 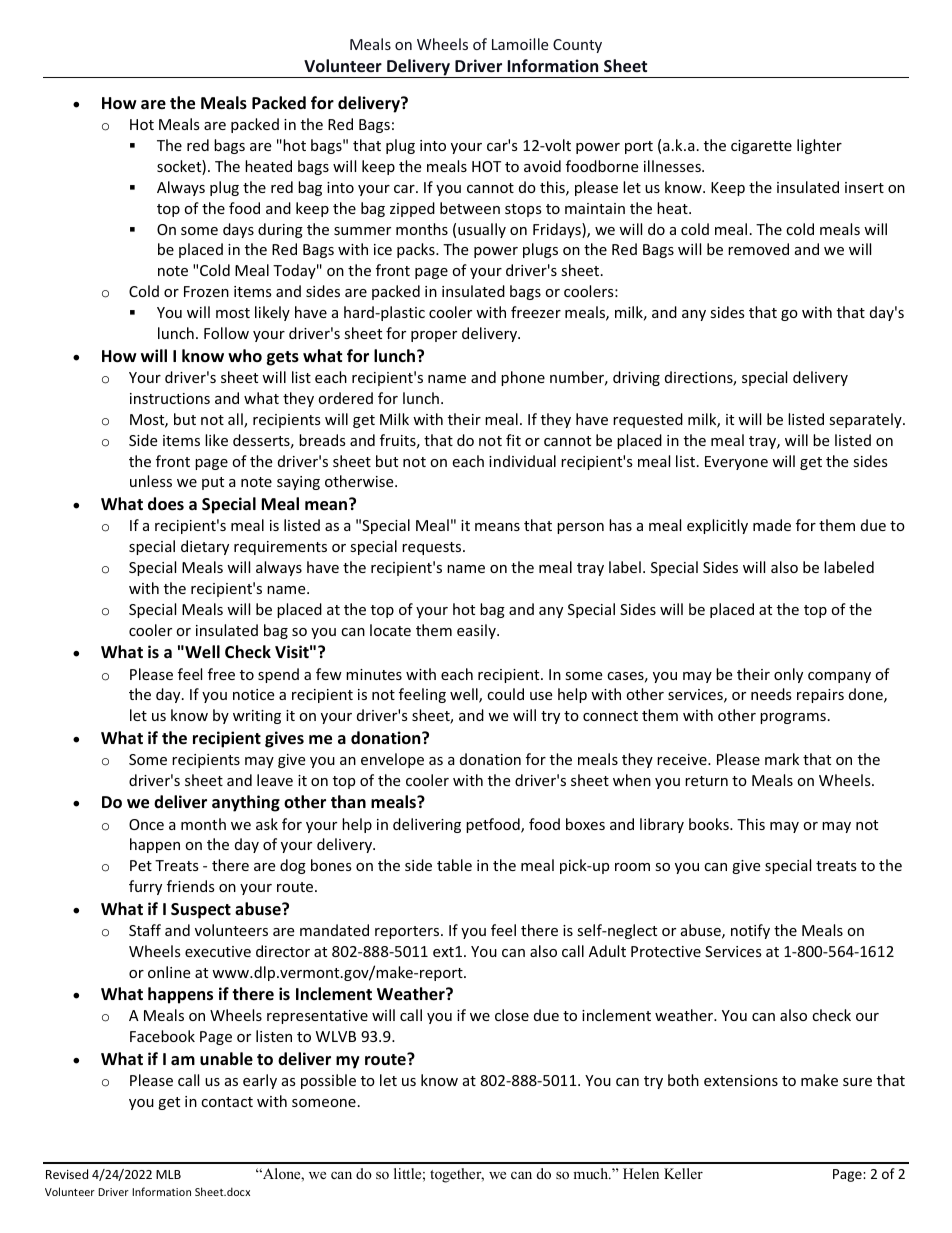 What do you see at coordinates (788, 675) in the image?
I see `only` at bounding box center [788, 675].
